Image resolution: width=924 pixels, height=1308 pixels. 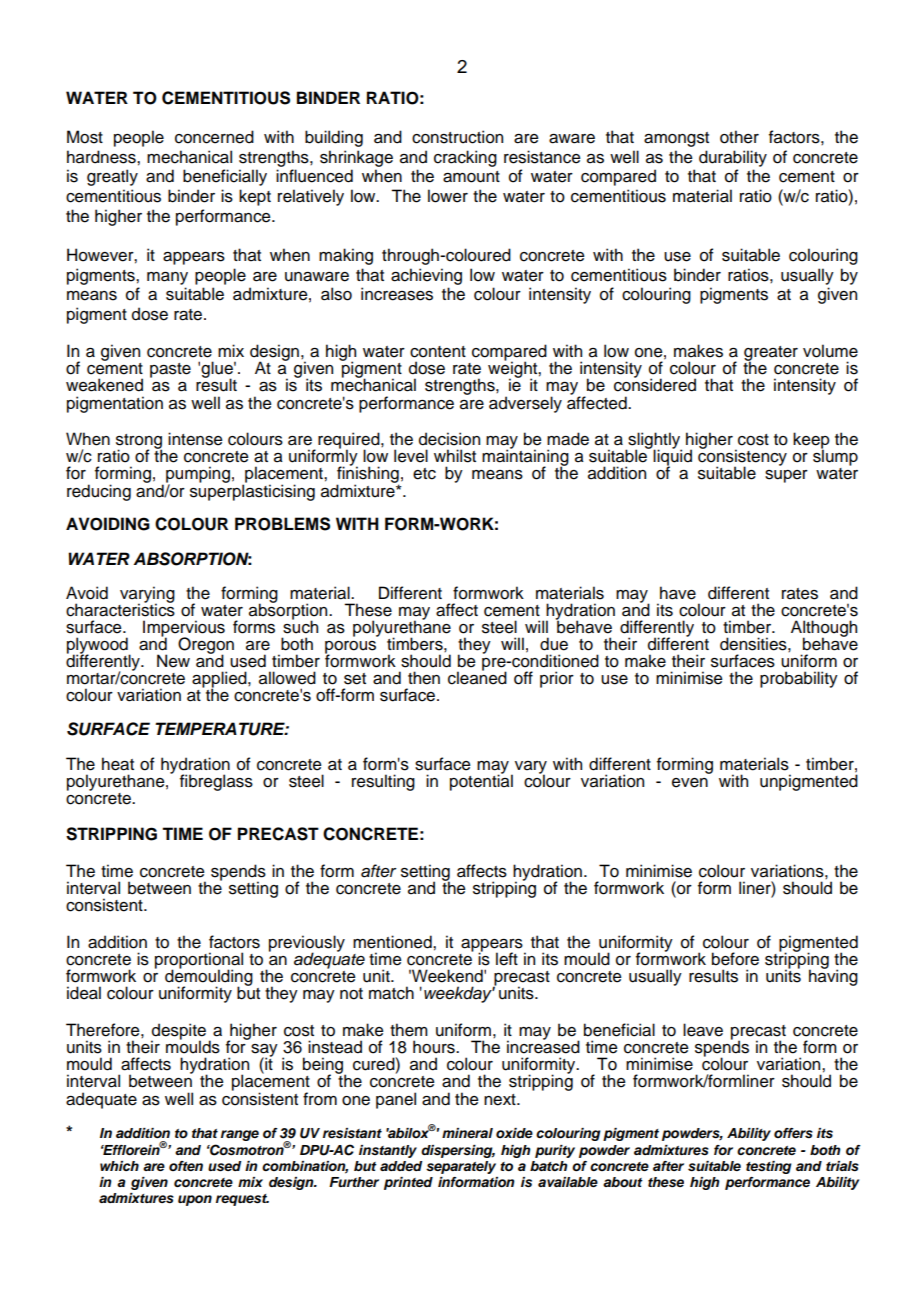 What do you see at coordinates (173, 661) in the page?
I see `New` at bounding box center [173, 661].
